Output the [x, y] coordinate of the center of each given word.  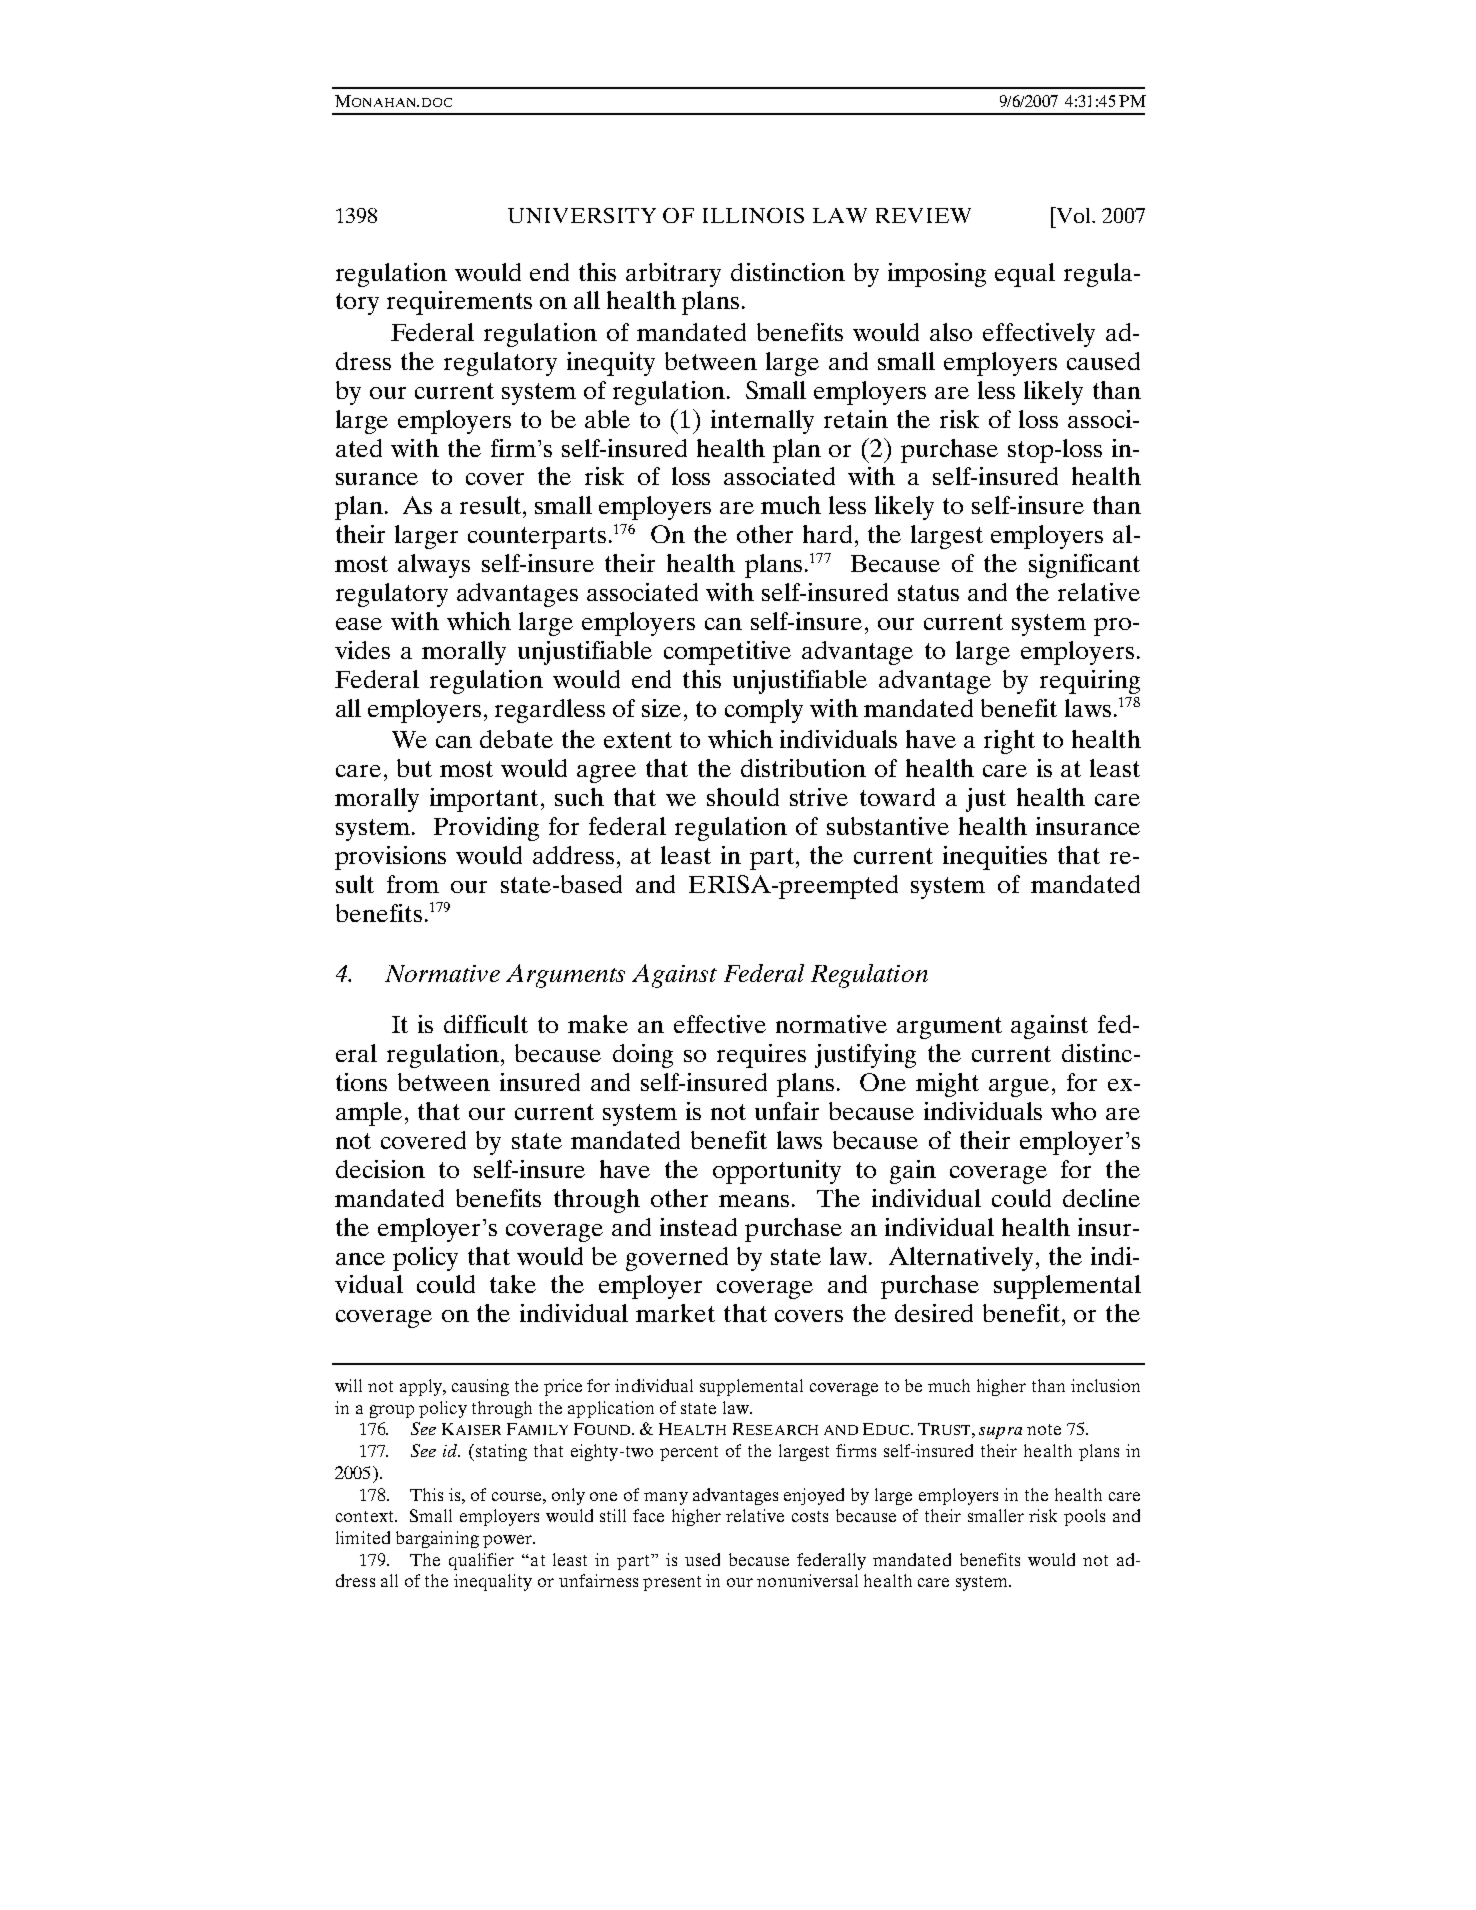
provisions [390, 858]
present [672, 1583]
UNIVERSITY [582, 215]
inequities [995, 858]
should [743, 797]
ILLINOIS [753, 215]
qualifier [481, 1561]
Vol [1073, 215]
